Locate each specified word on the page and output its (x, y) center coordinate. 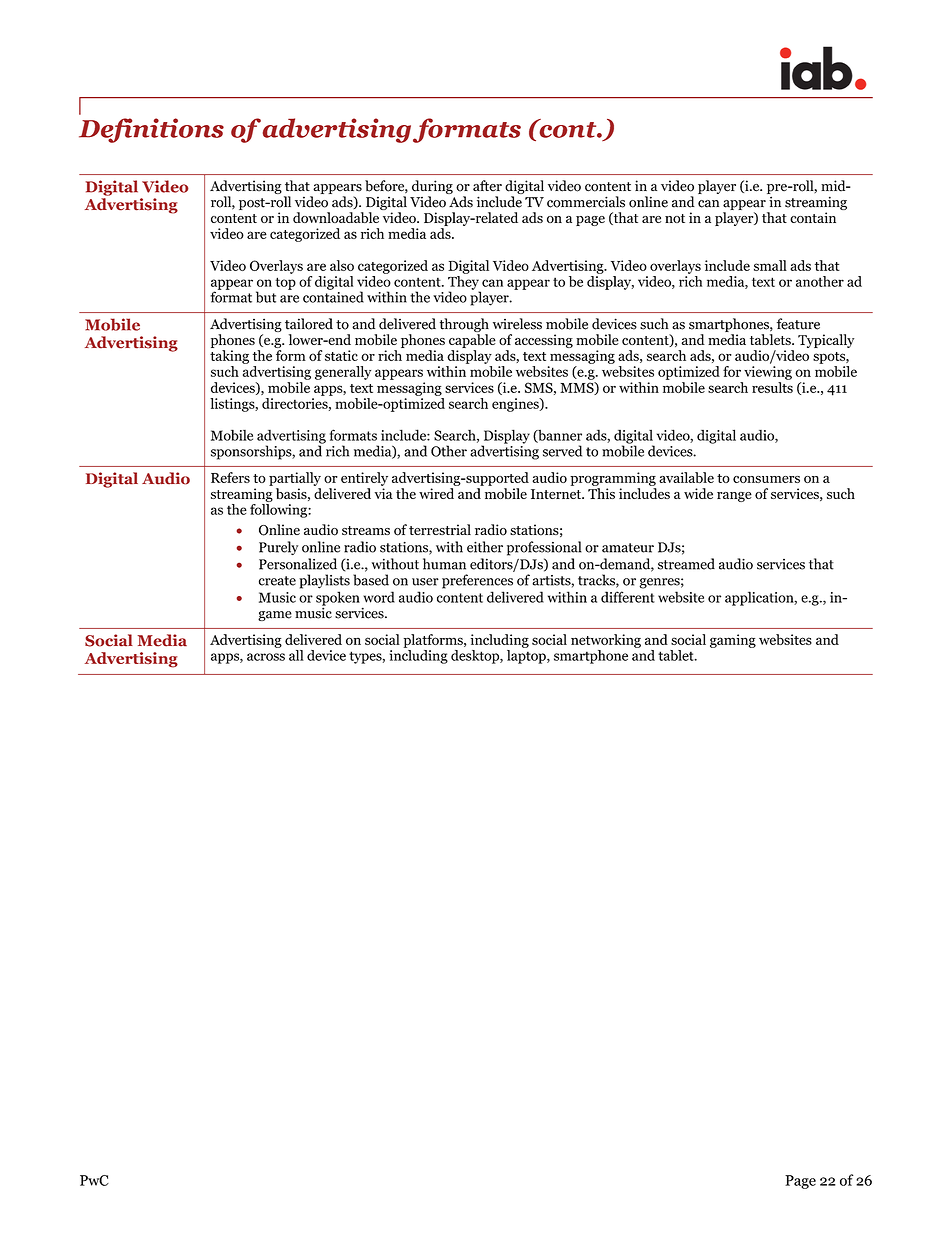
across (266, 657)
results (772, 387)
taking (229, 357)
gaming (733, 641)
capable (472, 341)
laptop (527, 655)
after (487, 185)
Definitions (151, 130)
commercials (586, 202)
